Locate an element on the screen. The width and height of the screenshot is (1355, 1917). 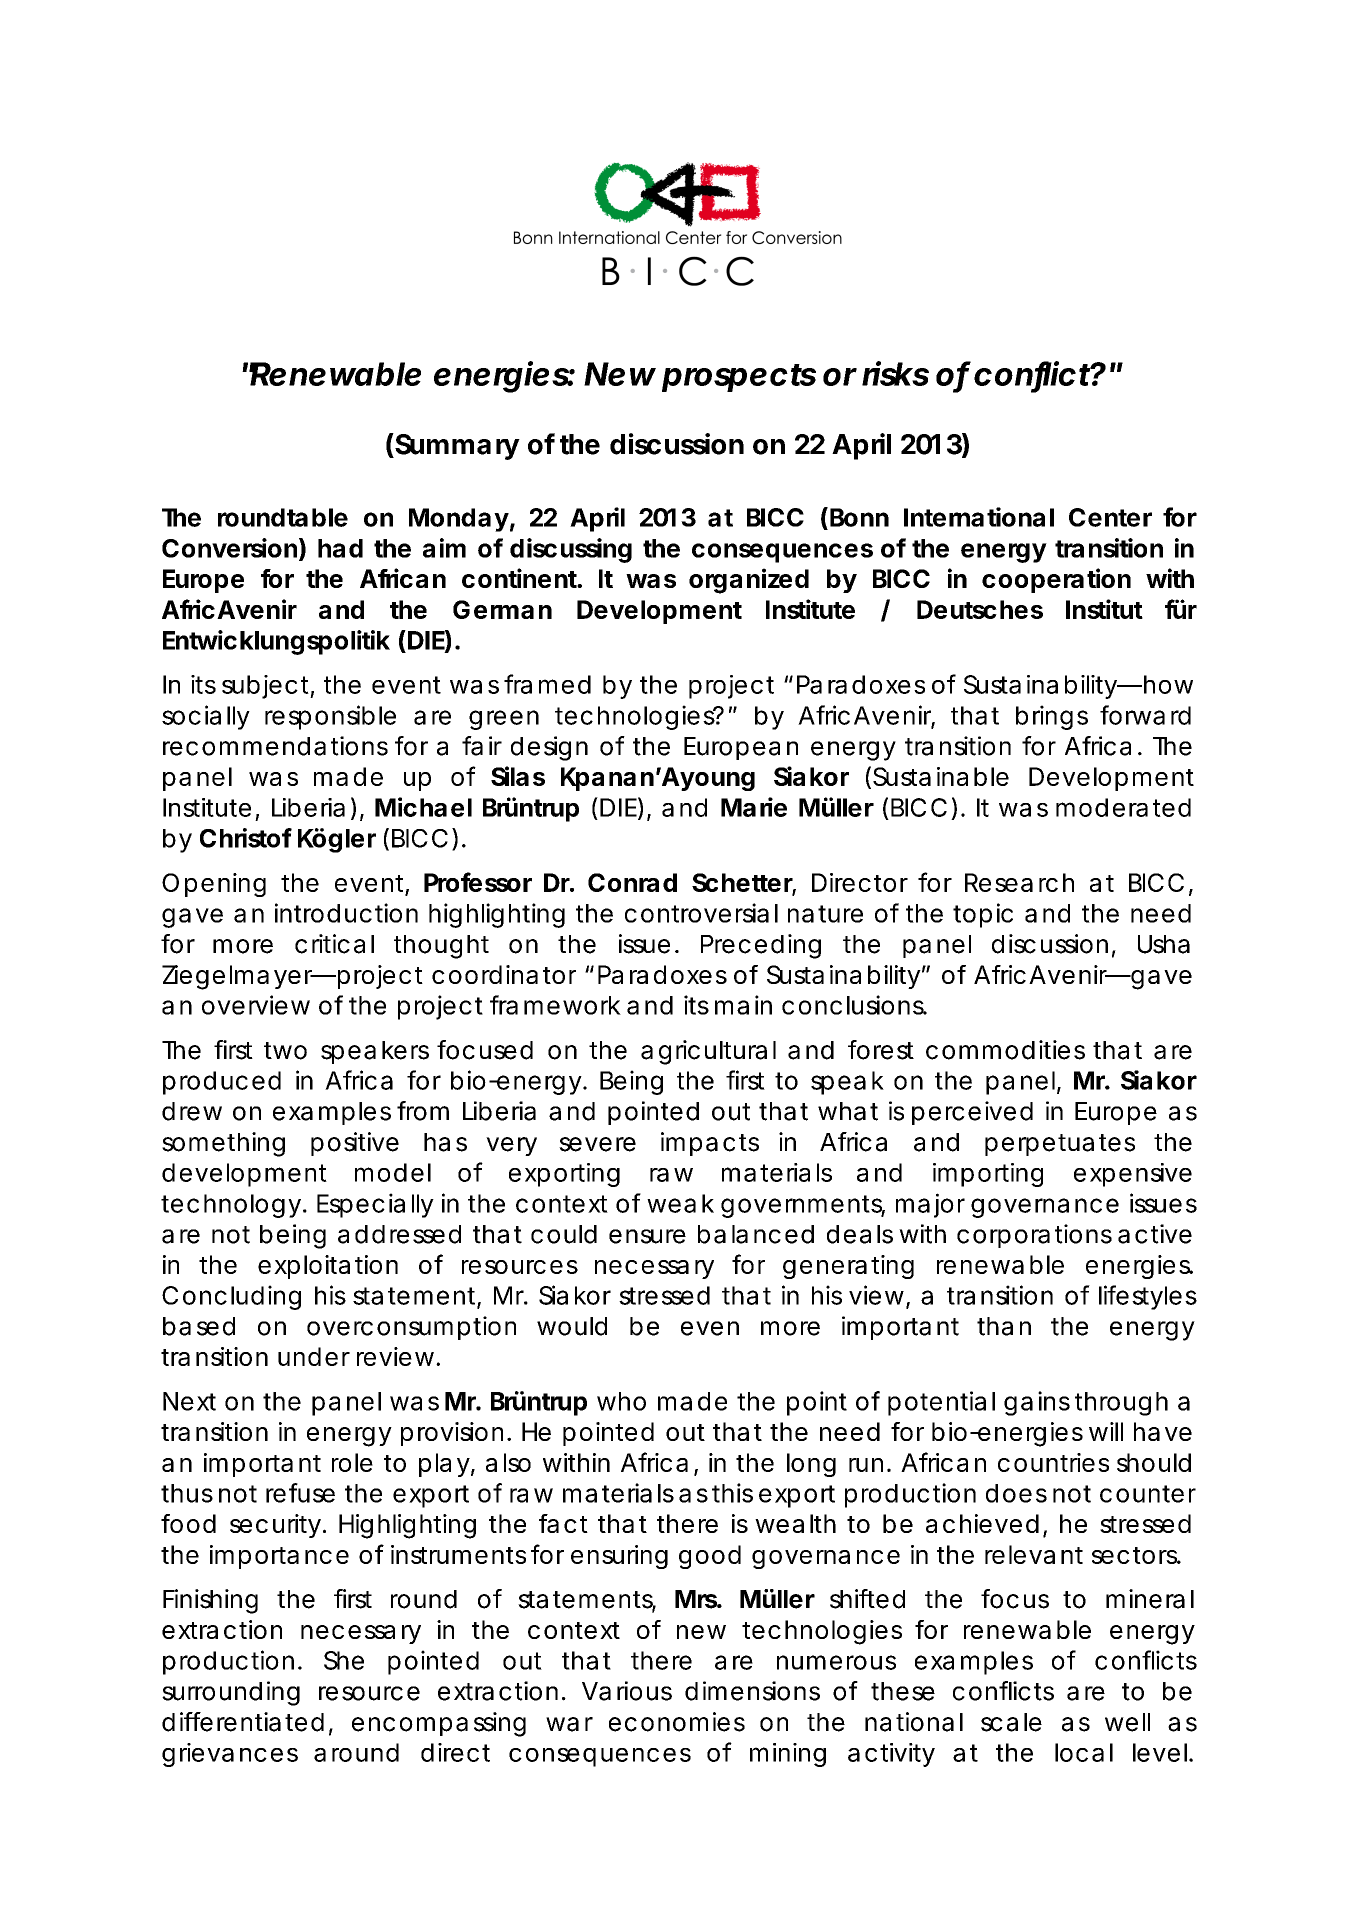
Summary is located at coordinates (456, 446).
